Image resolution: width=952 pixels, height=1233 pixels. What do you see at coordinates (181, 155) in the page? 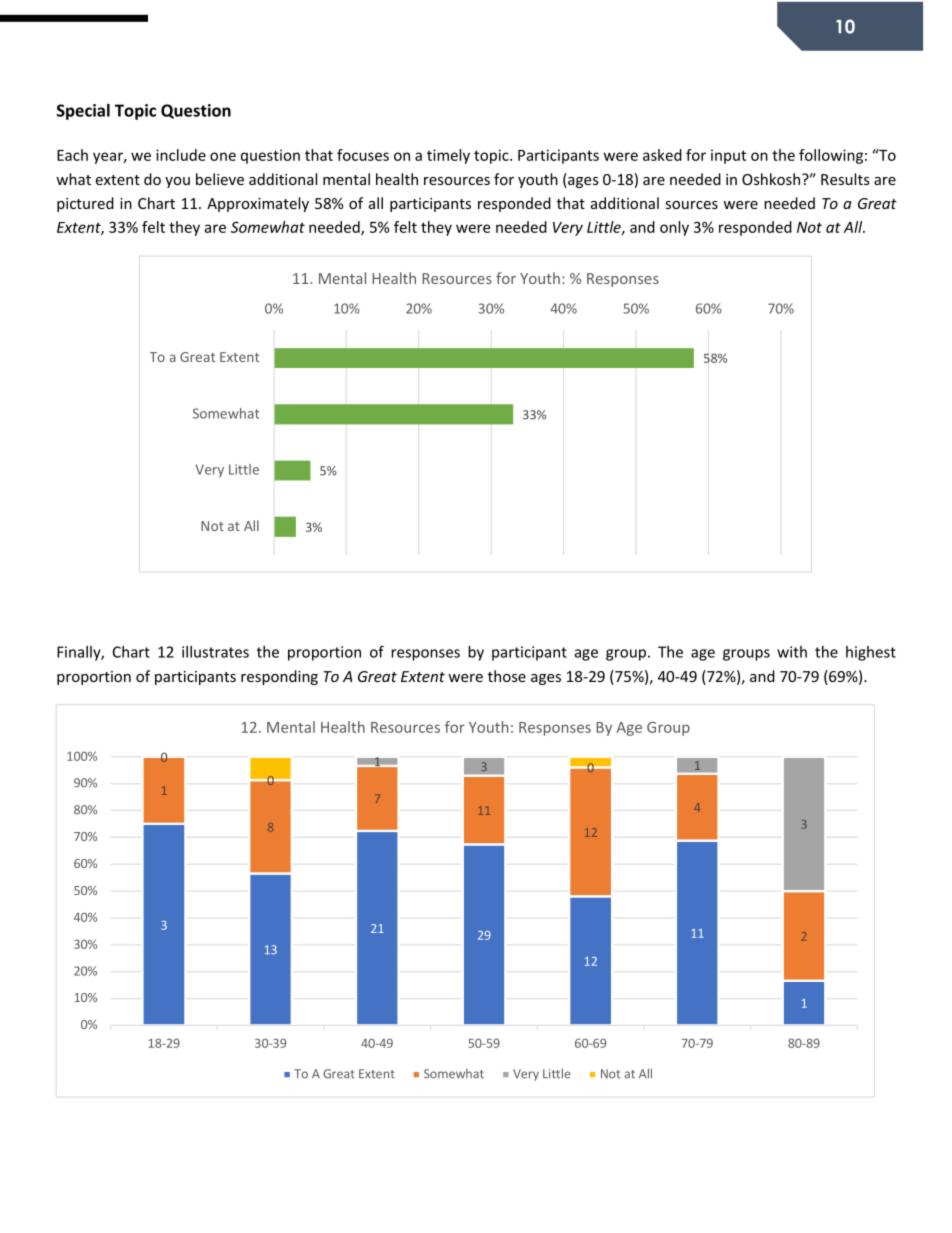
I see `include` at bounding box center [181, 155].
